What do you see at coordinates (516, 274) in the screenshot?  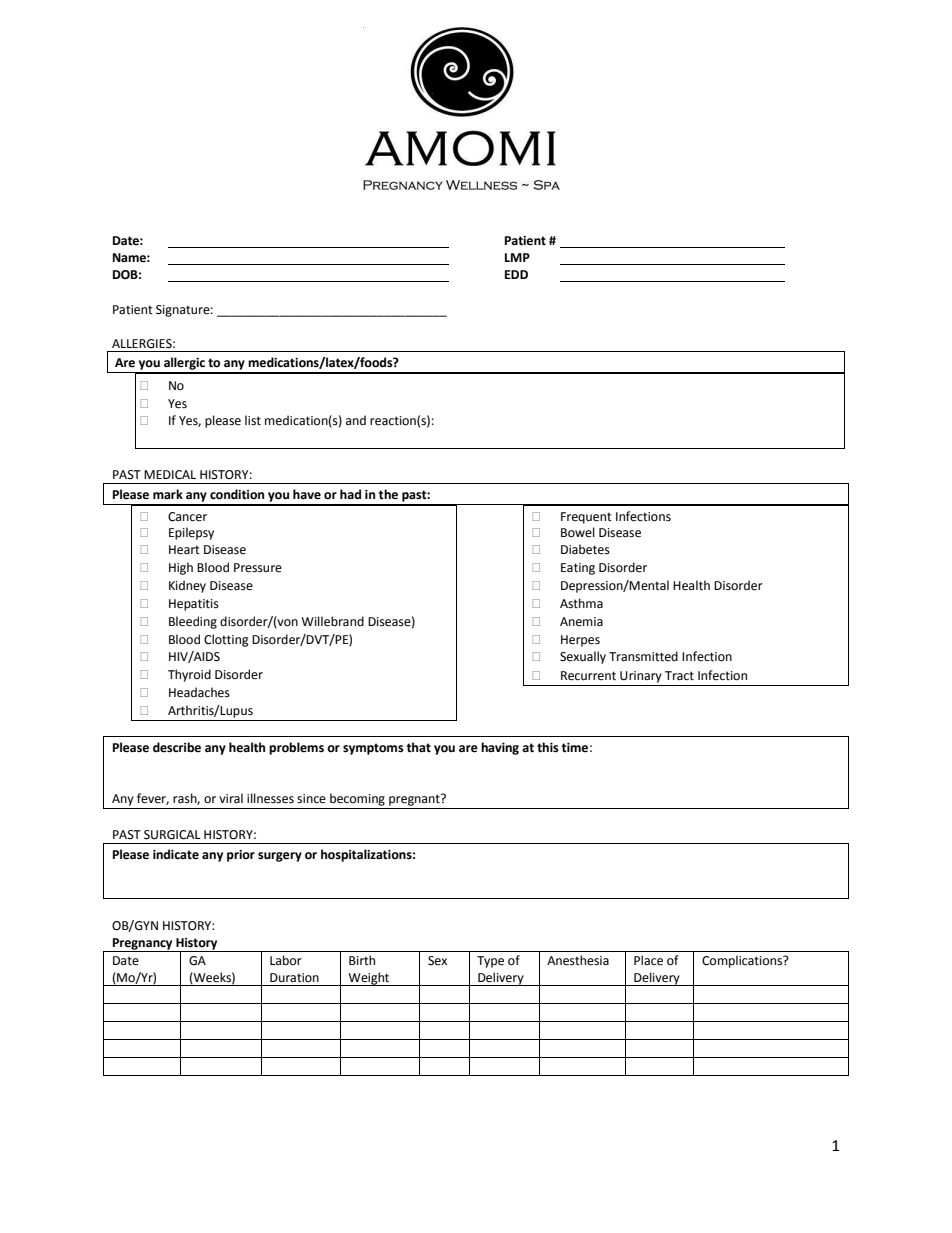 I see `EDD` at bounding box center [516, 274].
